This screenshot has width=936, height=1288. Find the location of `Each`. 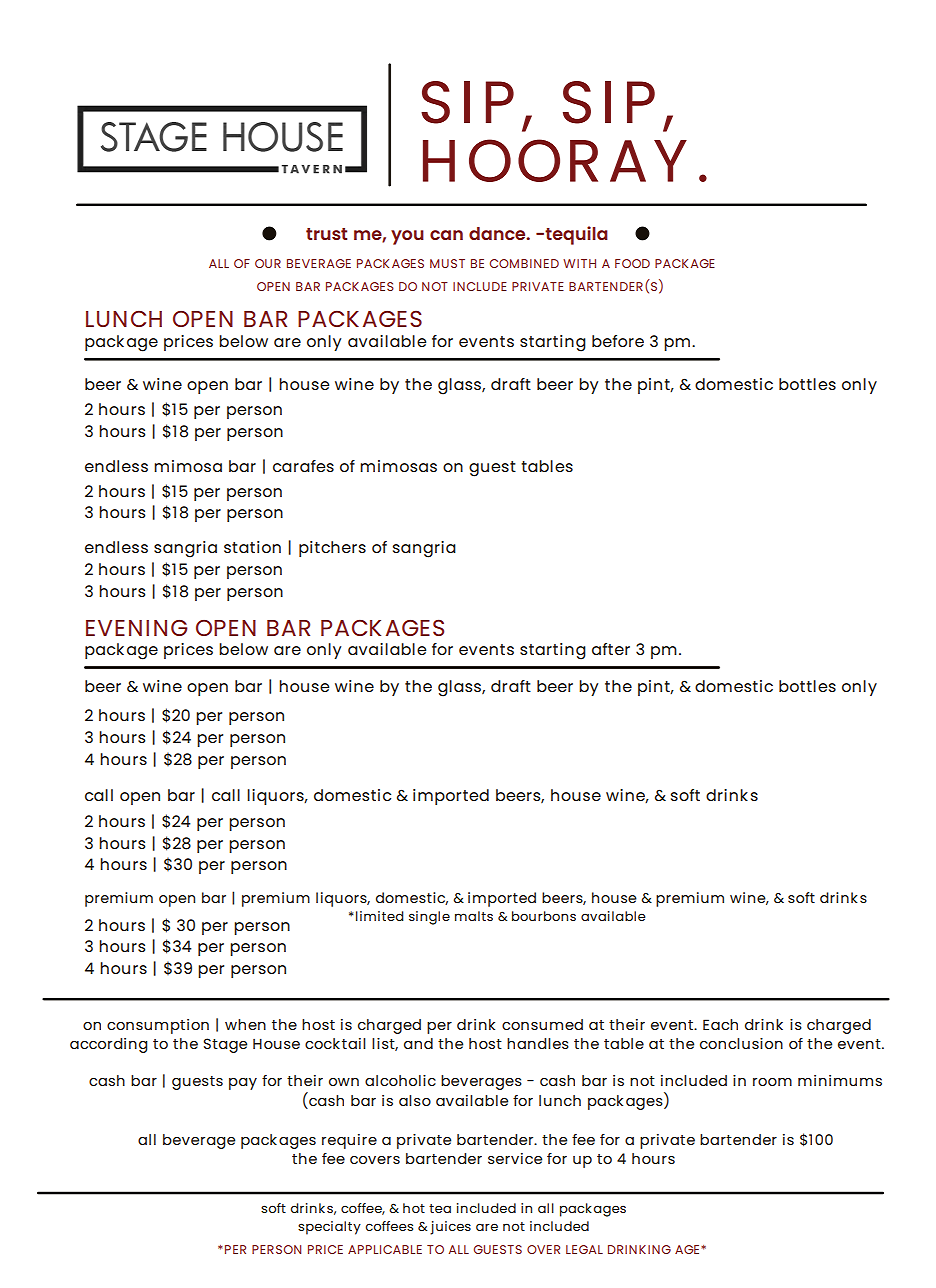

Each is located at coordinates (720, 1024).
